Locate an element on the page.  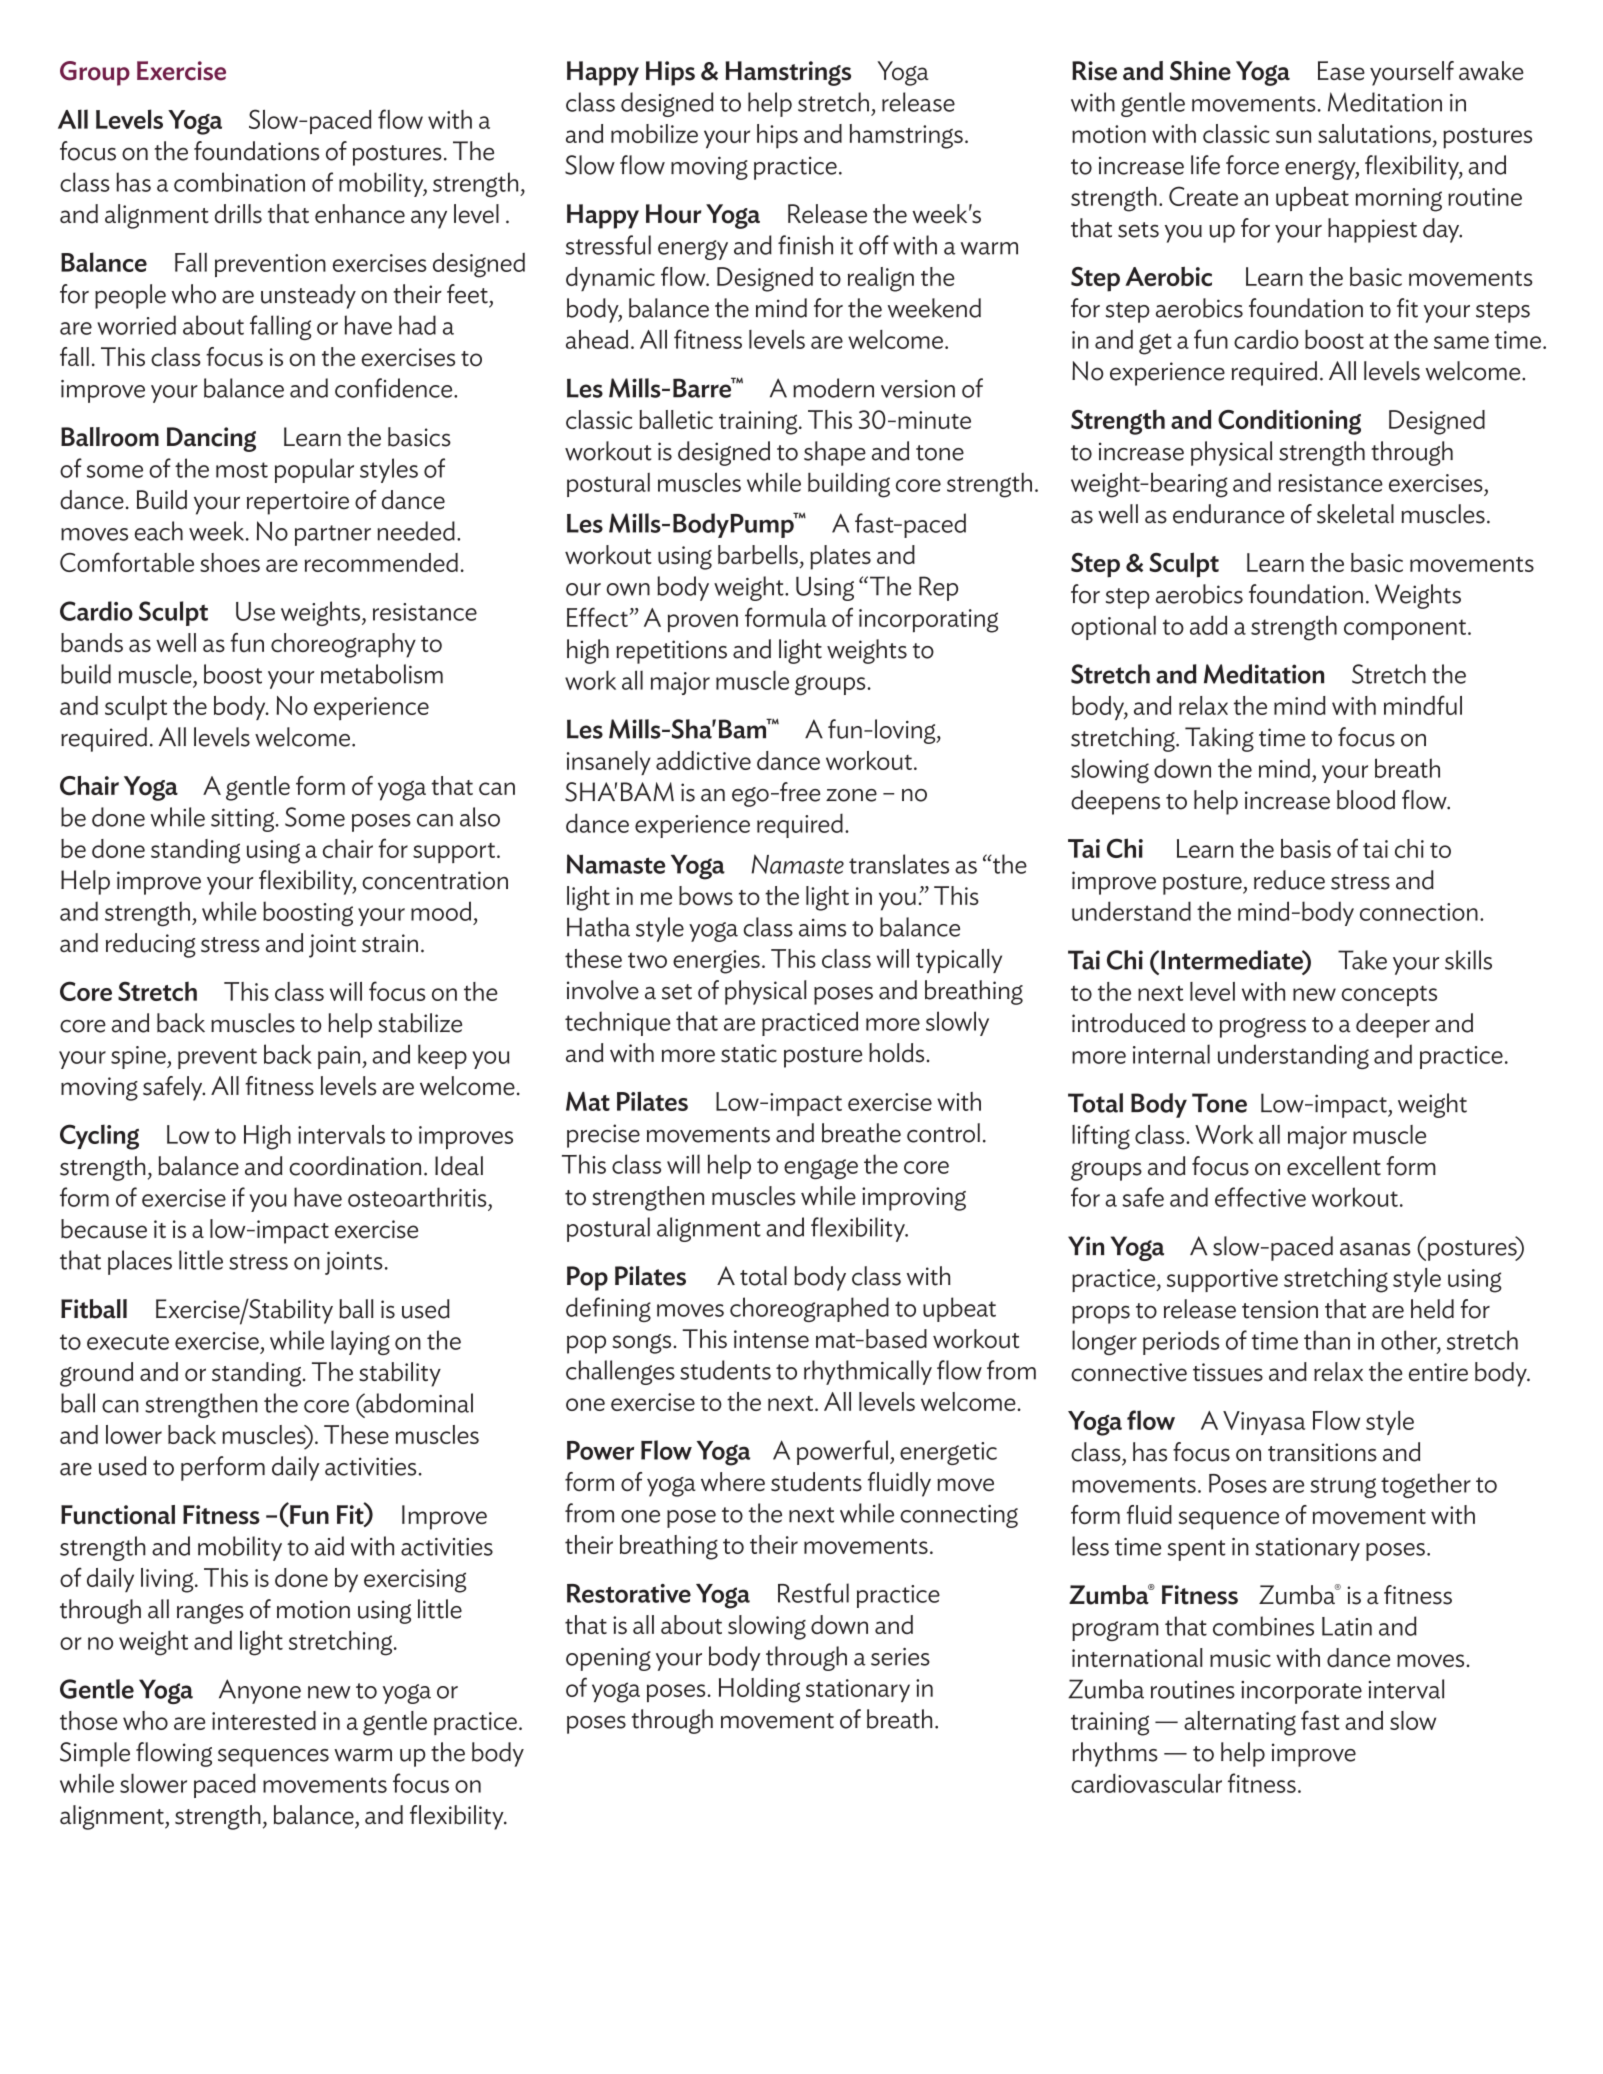
aims is located at coordinates (822, 928).
